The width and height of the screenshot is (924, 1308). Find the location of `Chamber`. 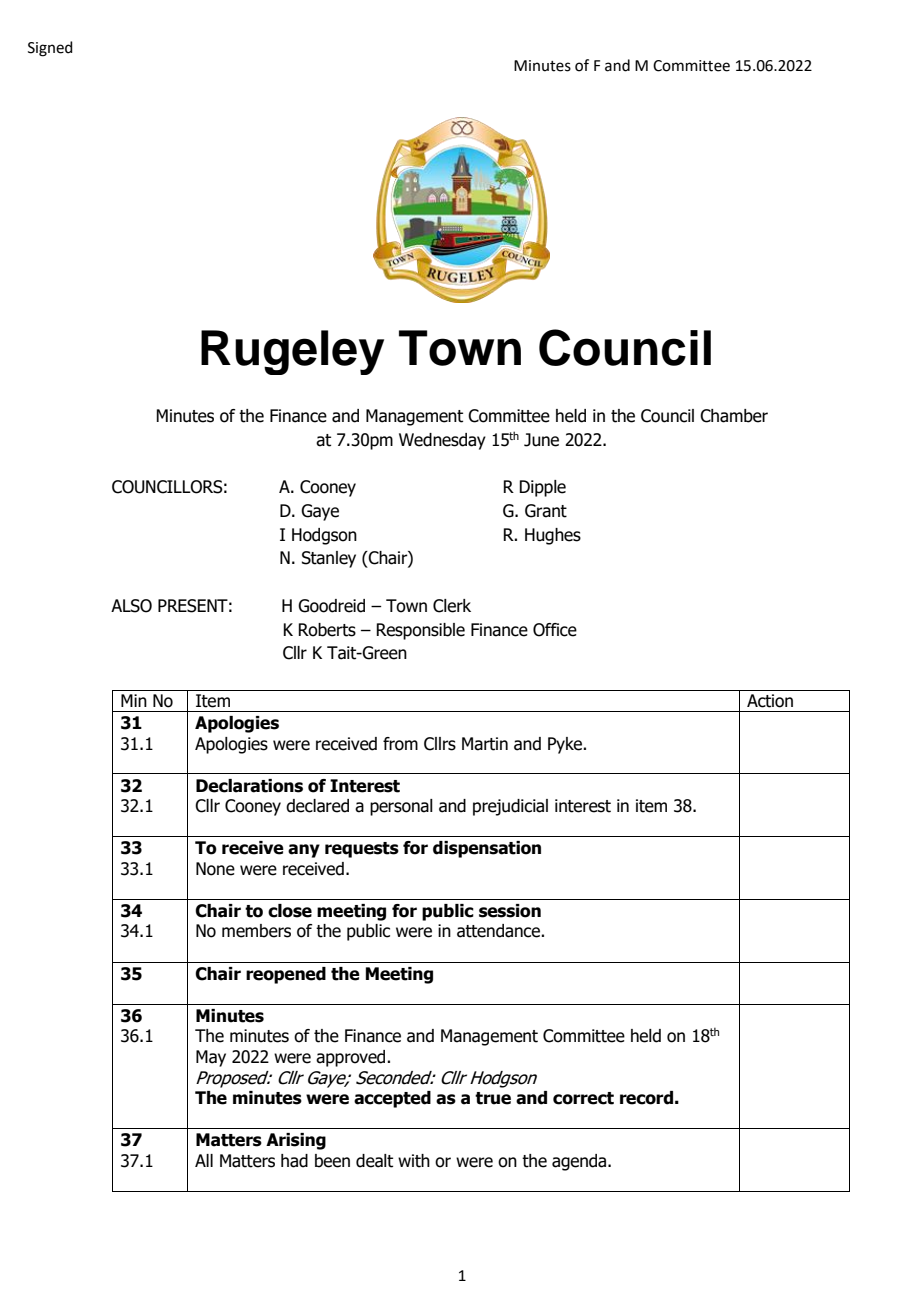

Chamber is located at coordinates (734, 416).
